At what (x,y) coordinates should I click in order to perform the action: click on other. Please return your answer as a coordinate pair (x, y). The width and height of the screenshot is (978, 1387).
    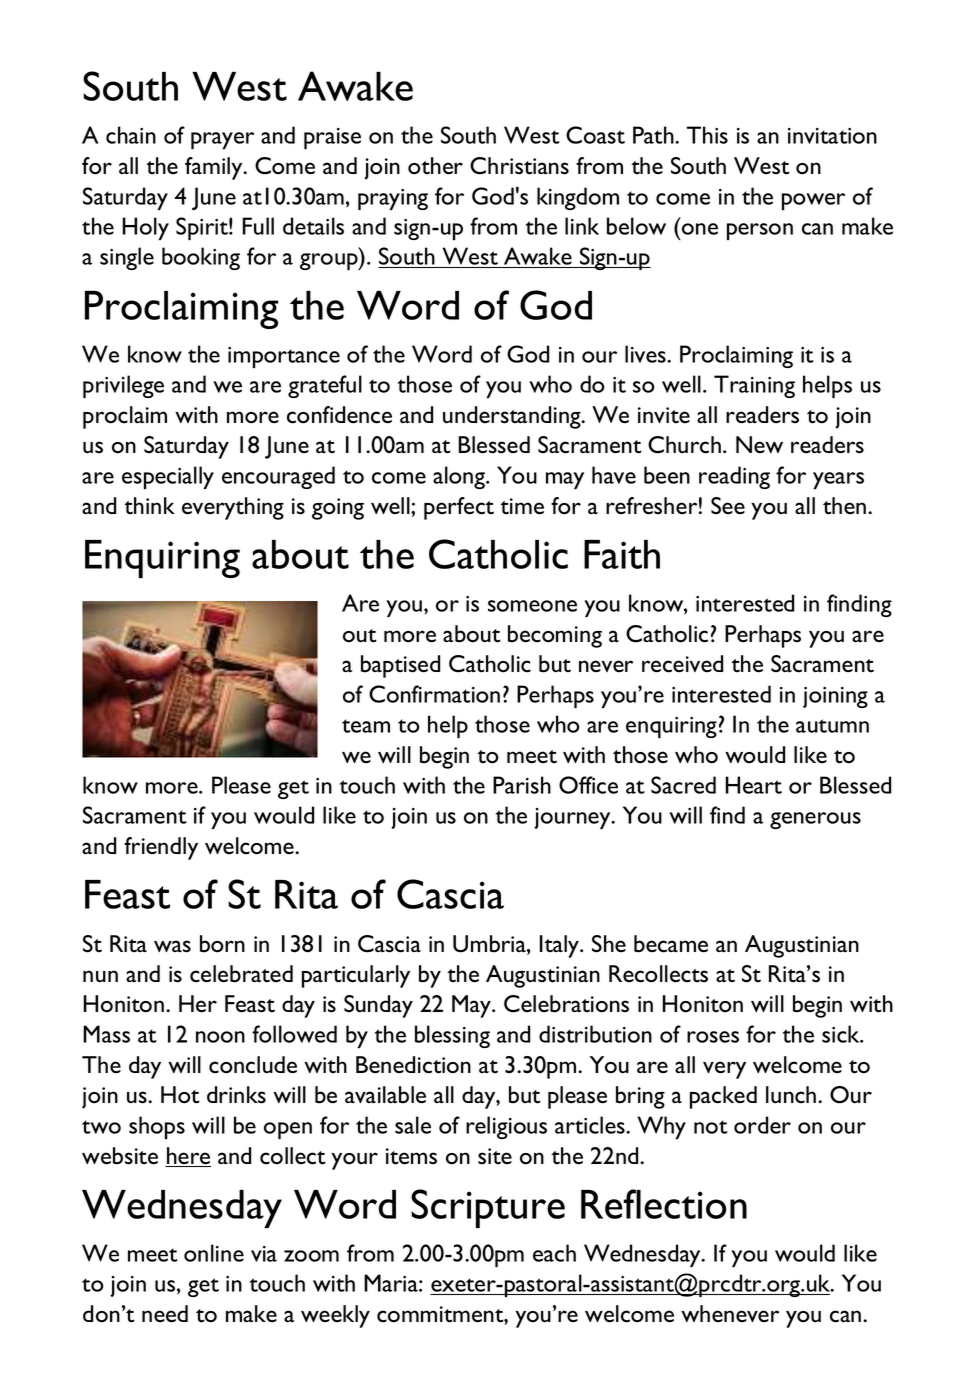
    Looking at the image, I should click on (435, 166).
